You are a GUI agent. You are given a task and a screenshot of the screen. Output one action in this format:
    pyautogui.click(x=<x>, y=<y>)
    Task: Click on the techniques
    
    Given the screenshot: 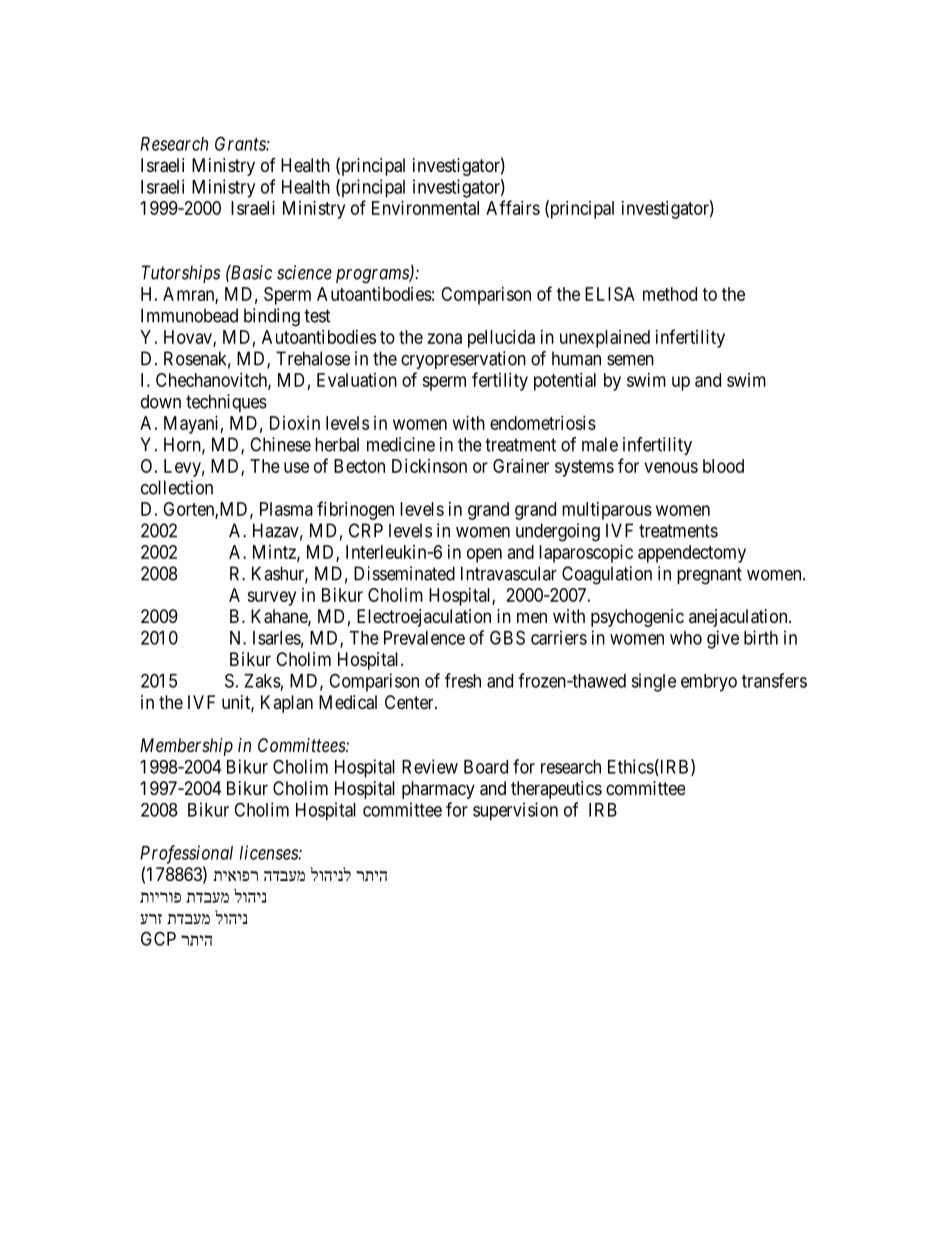 What is the action you would take?
    pyautogui.click(x=226, y=403)
